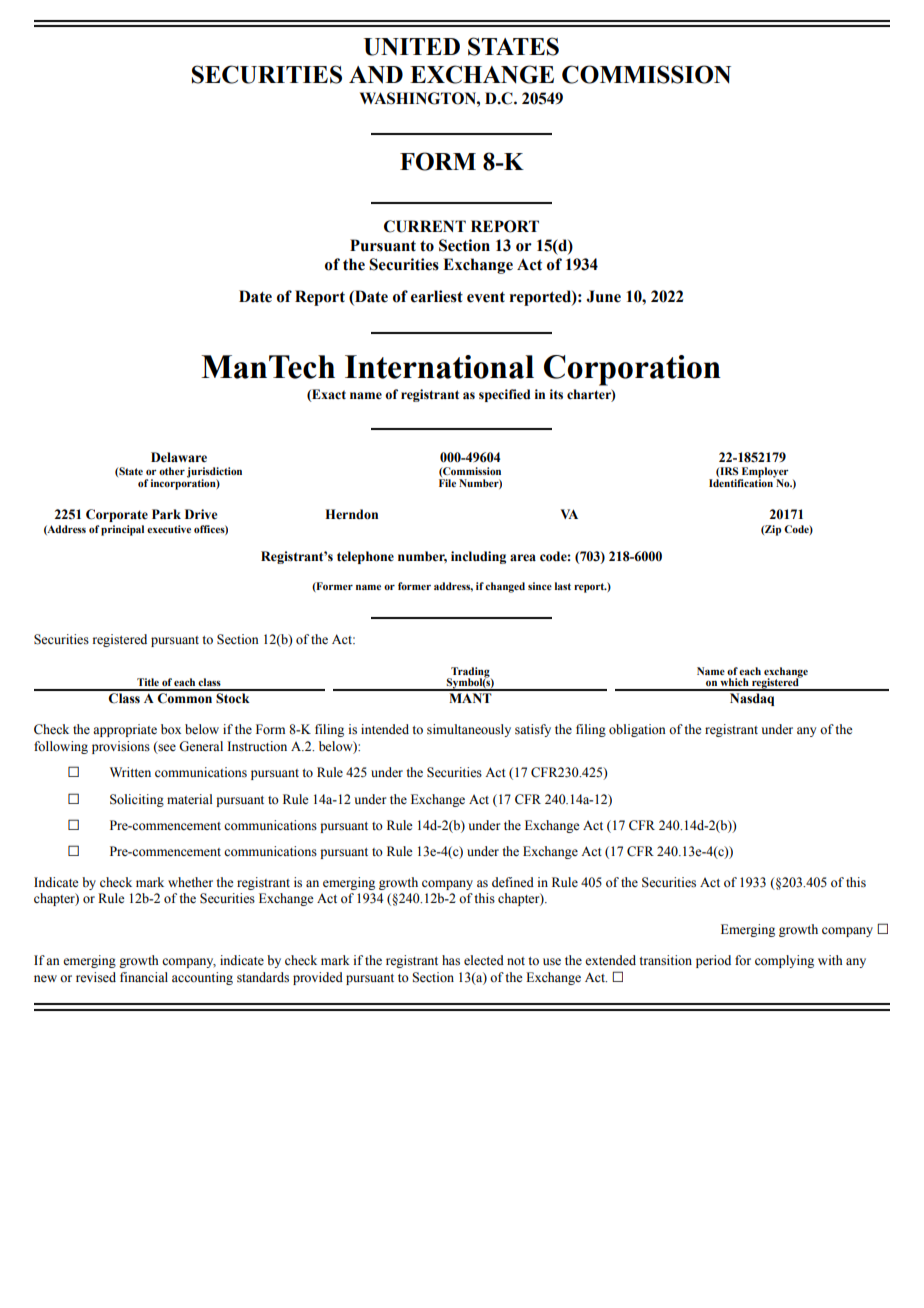 The width and height of the screenshot is (924, 1308). What do you see at coordinates (412, 47) in the screenshot?
I see `UNITED` at bounding box center [412, 47].
